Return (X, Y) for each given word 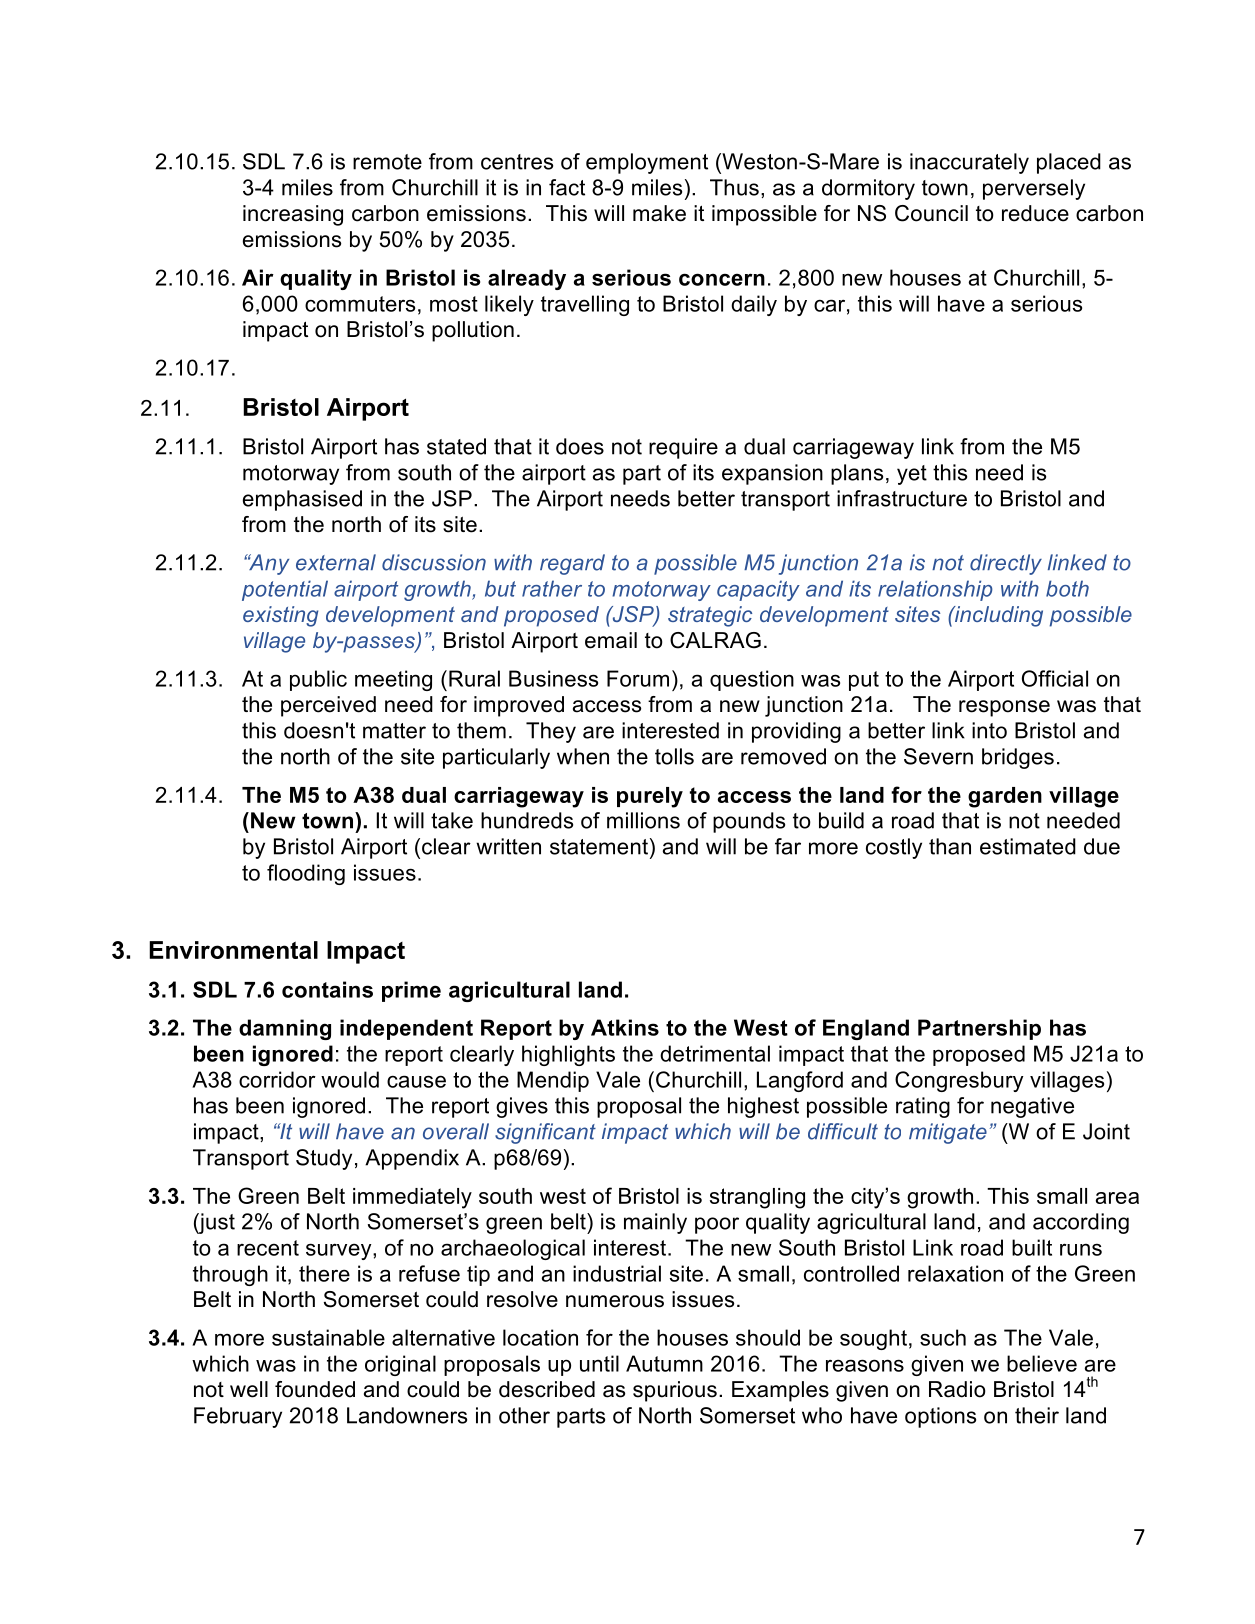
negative (1032, 1107)
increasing (293, 215)
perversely (1034, 189)
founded (315, 1389)
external (336, 562)
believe (1042, 1363)
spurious (675, 1391)
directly (1006, 564)
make (659, 213)
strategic (710, 616)
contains (327, 989)
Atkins (625, 1027)
